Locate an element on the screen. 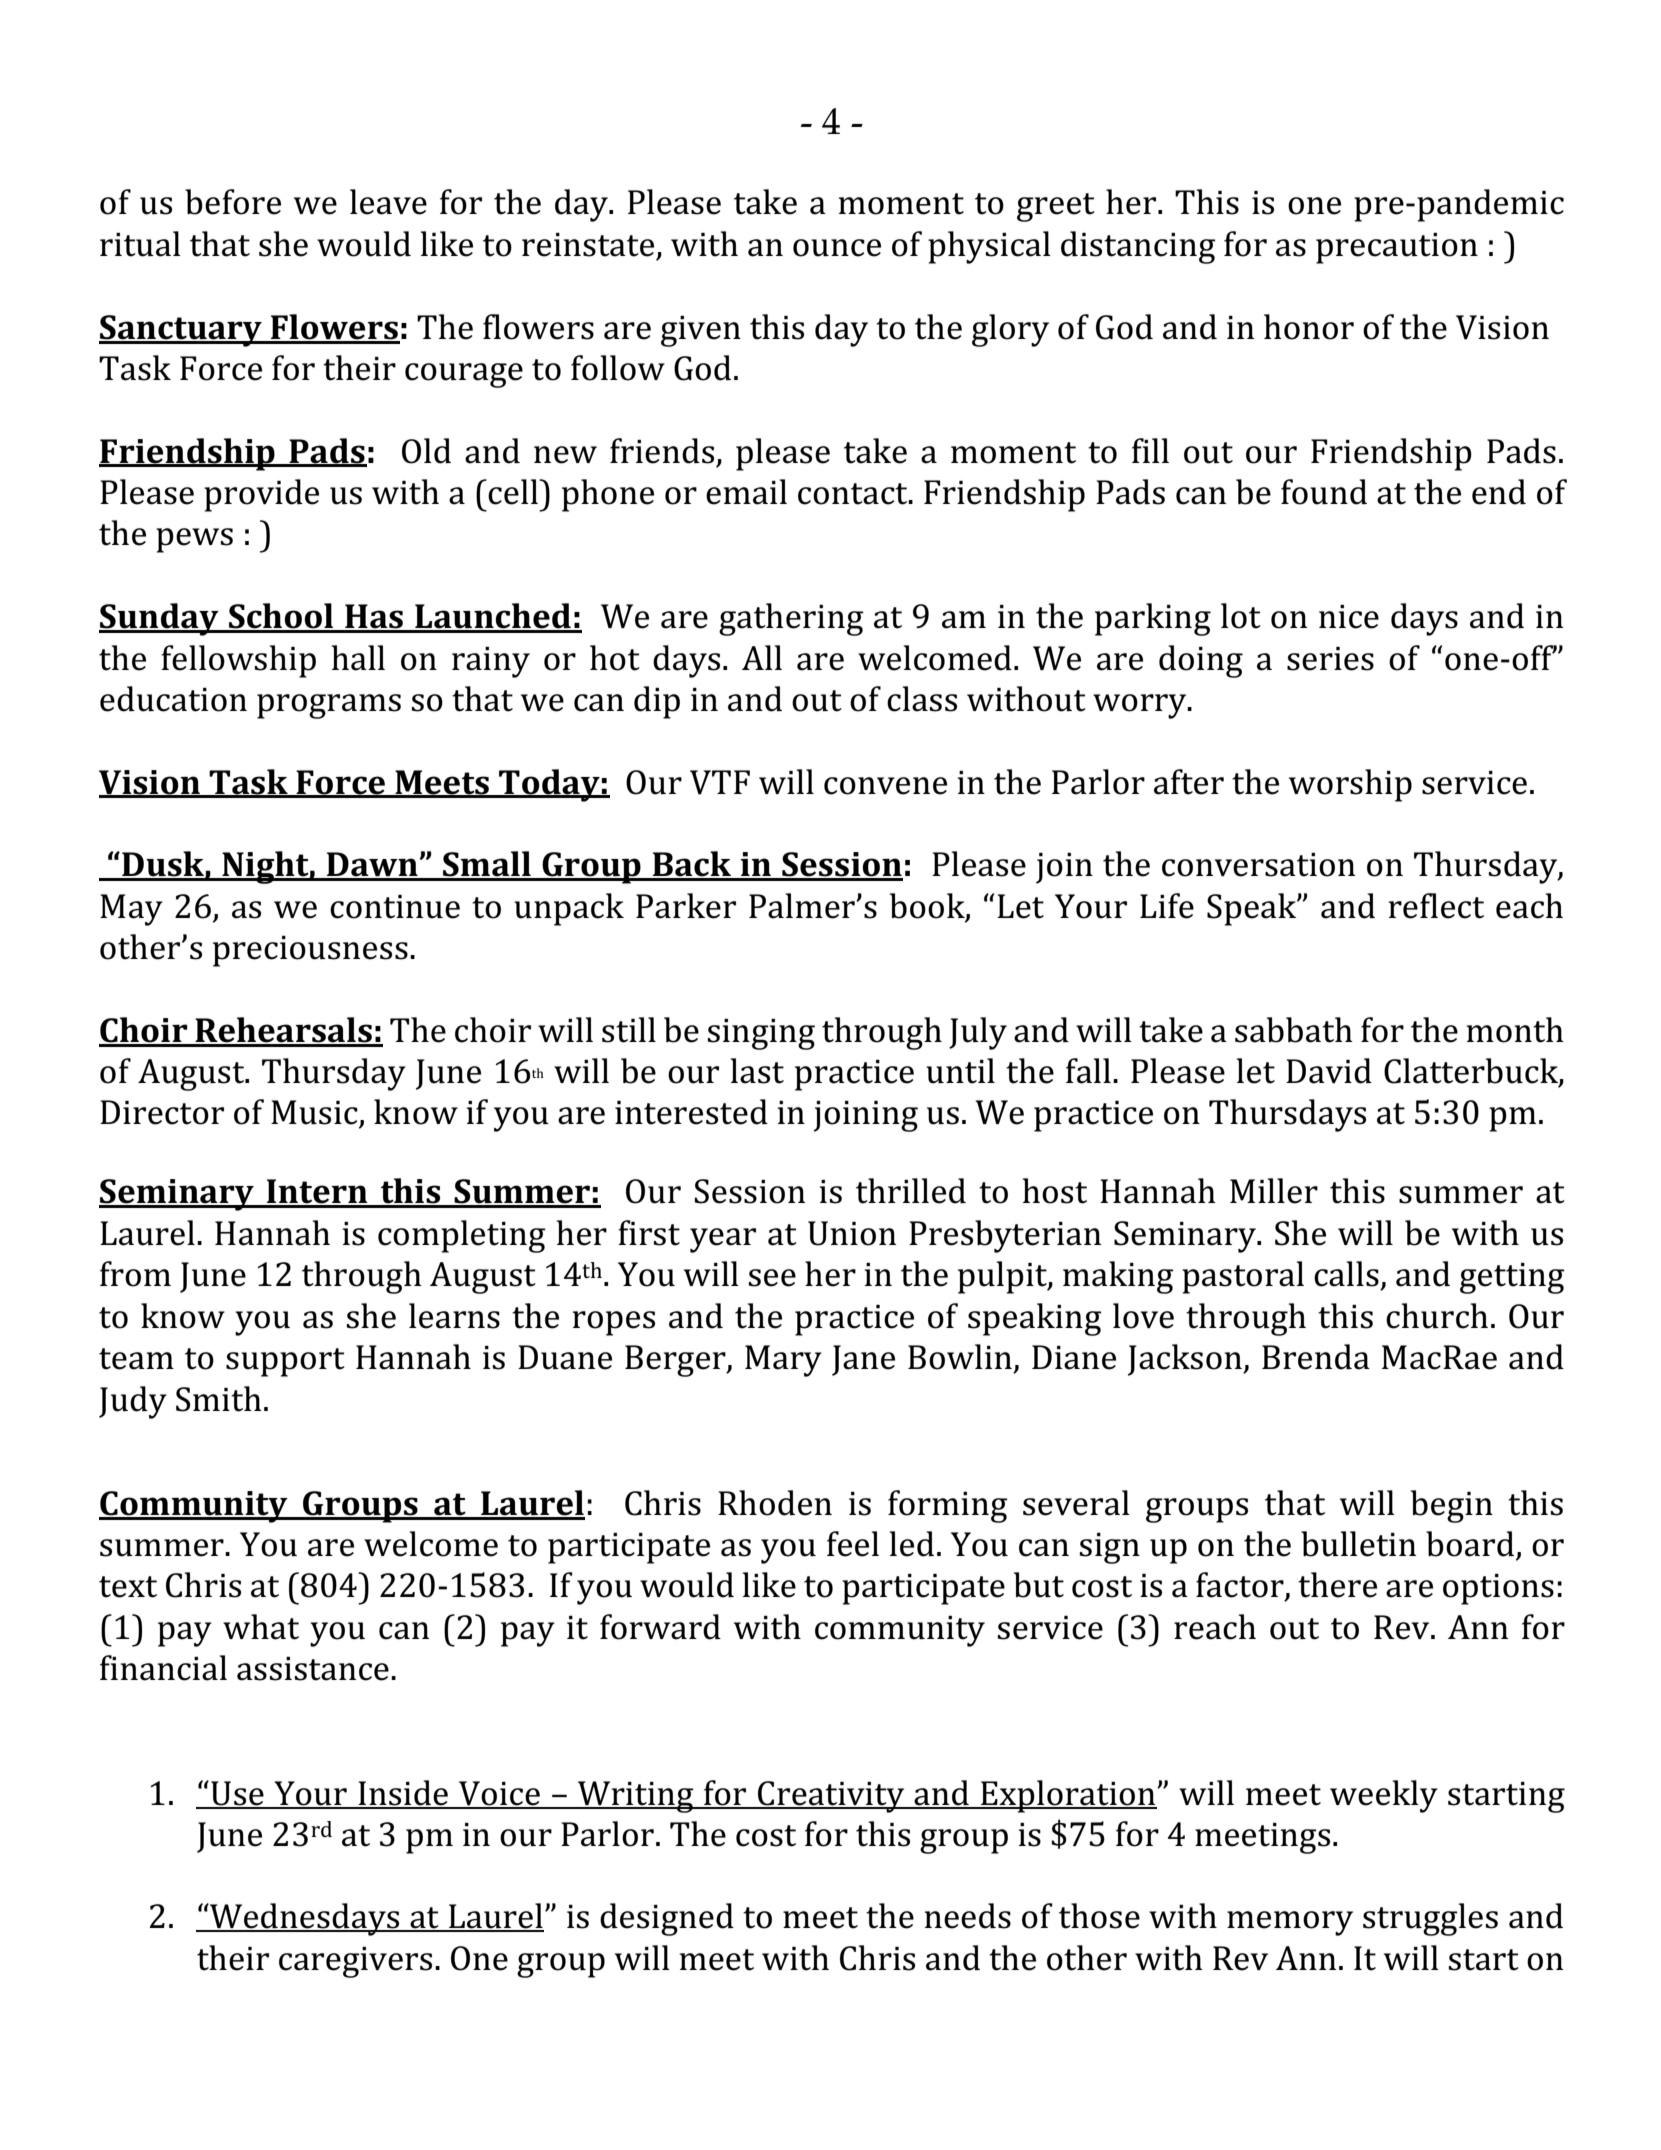 The height and width of the screenshot is (2150, 1661). caregivers is located at coordinates (355, 1962).
